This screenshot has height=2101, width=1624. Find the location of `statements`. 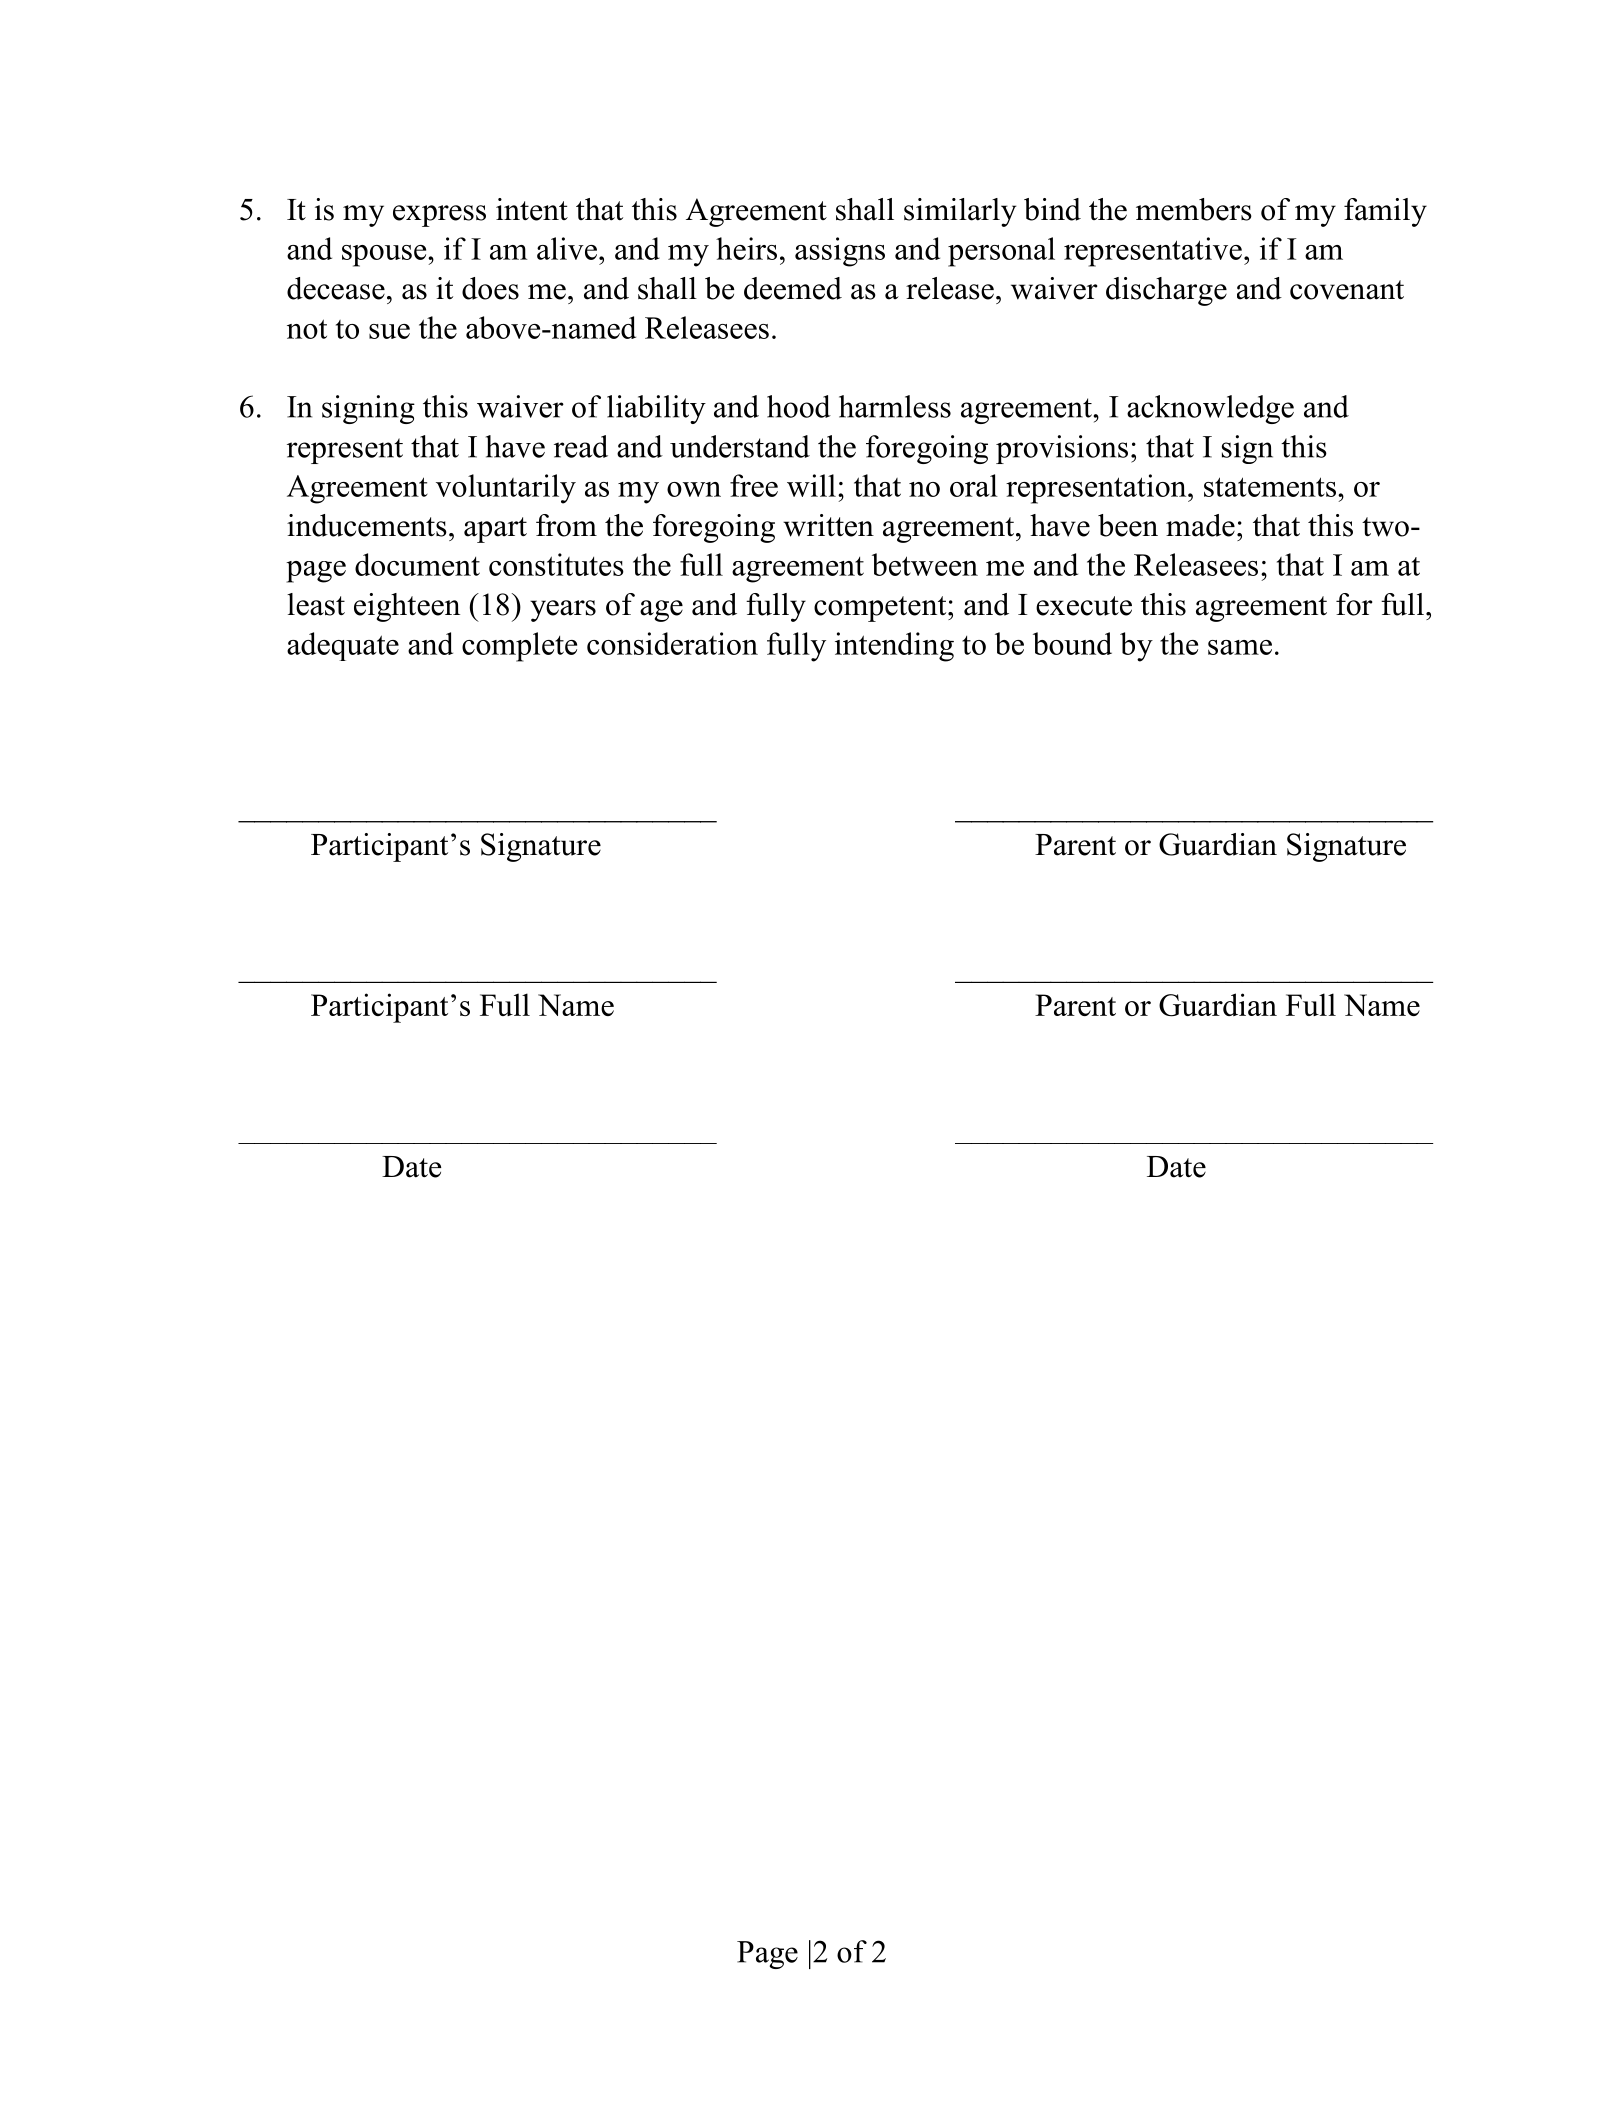

statements is located at coordinates (1270, 487).
